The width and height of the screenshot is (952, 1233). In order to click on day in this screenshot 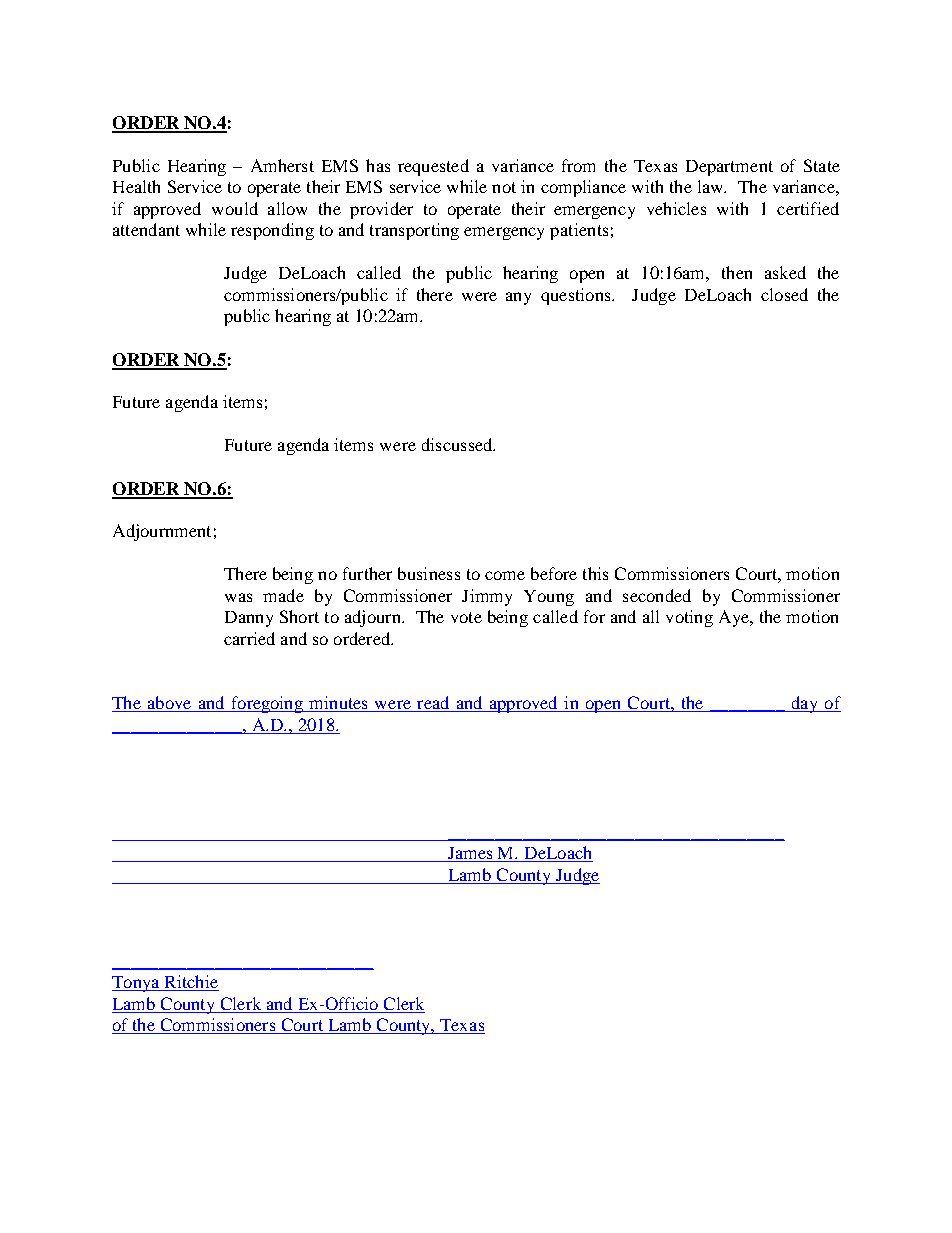, I will do `click(804, 704)`.
